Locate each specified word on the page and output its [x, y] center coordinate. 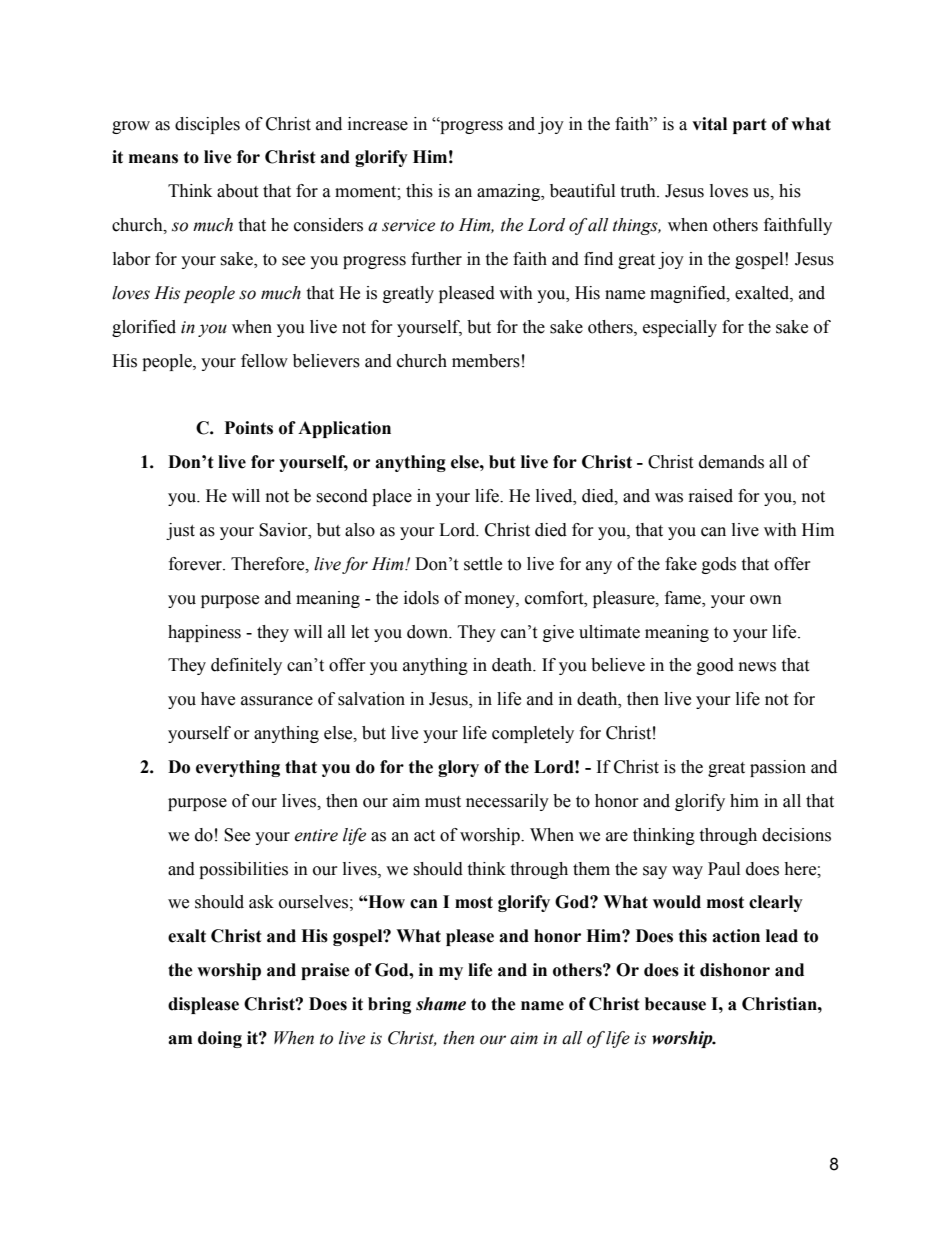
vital [709, 124]
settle [483, 564]
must [443, 802]
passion [778, 768]
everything [238, 768]
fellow [264, 361]
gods [719, 565]
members [486, 361]
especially [680, 328]
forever [196, 564]
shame [441, 1004]
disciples [207, 125]
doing [220, 1039]
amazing [510, 192]
